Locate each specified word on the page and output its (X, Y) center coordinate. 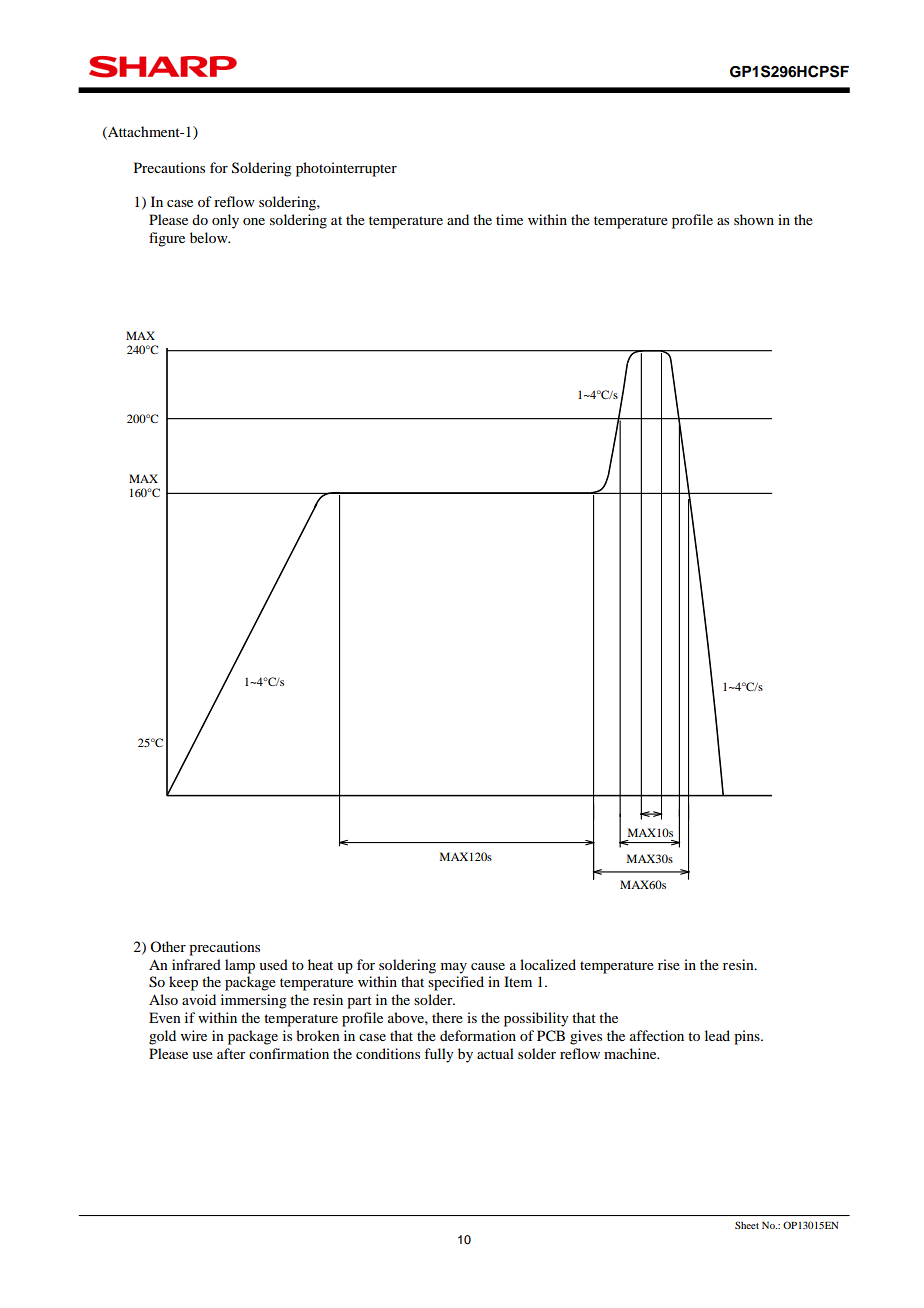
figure (167, 239)
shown (754, 219)
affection (657, 1035)
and (458, 219)
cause (488, 966)
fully (438, 1055)
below (210, 237)
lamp (240, 966)
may (454, 968)
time (509, 219)
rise (669, 964)
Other (168, 946)
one (254, 221)
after (231, 1053)
